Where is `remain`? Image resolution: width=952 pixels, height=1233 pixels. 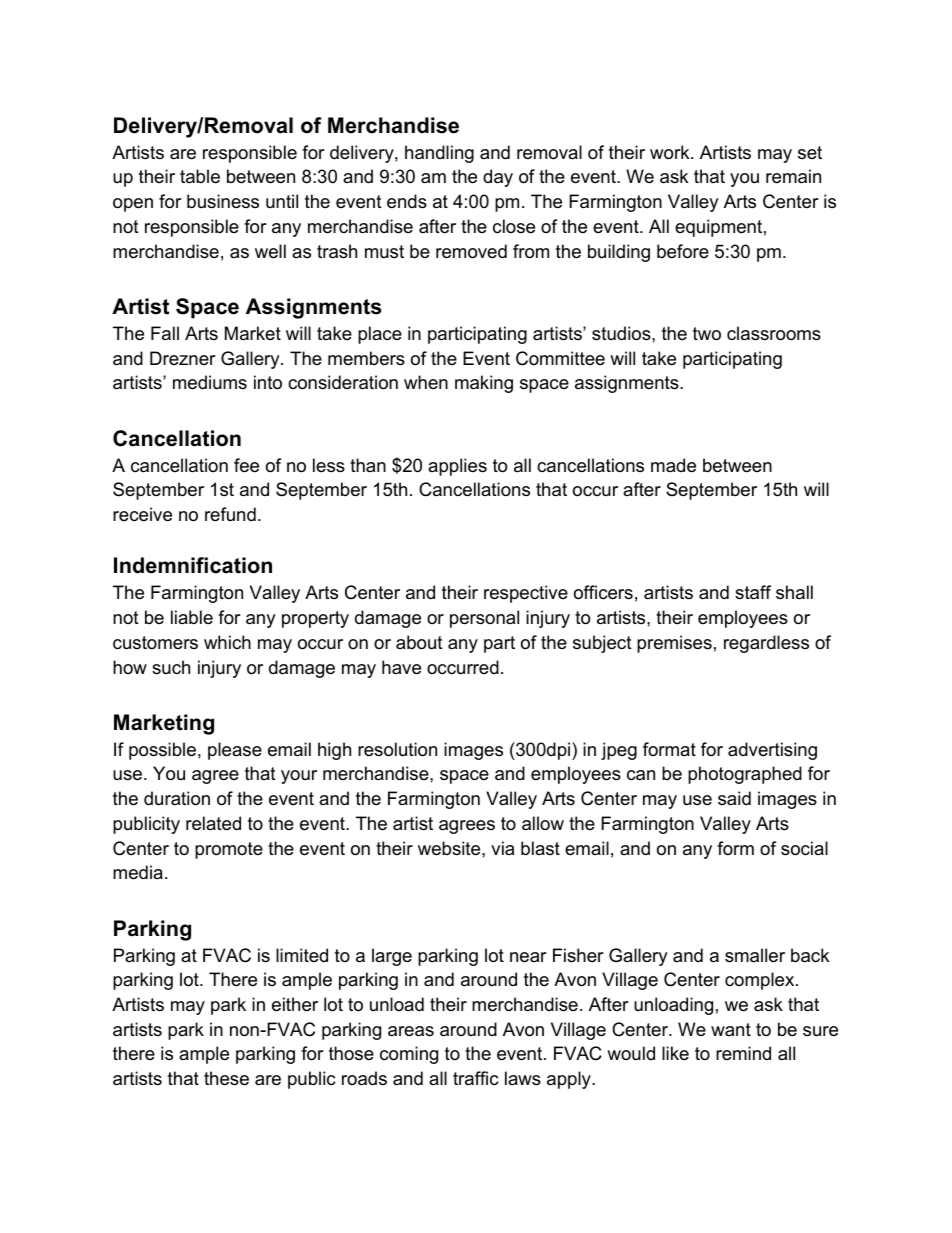 remain is located at coordinates (793, 176).
